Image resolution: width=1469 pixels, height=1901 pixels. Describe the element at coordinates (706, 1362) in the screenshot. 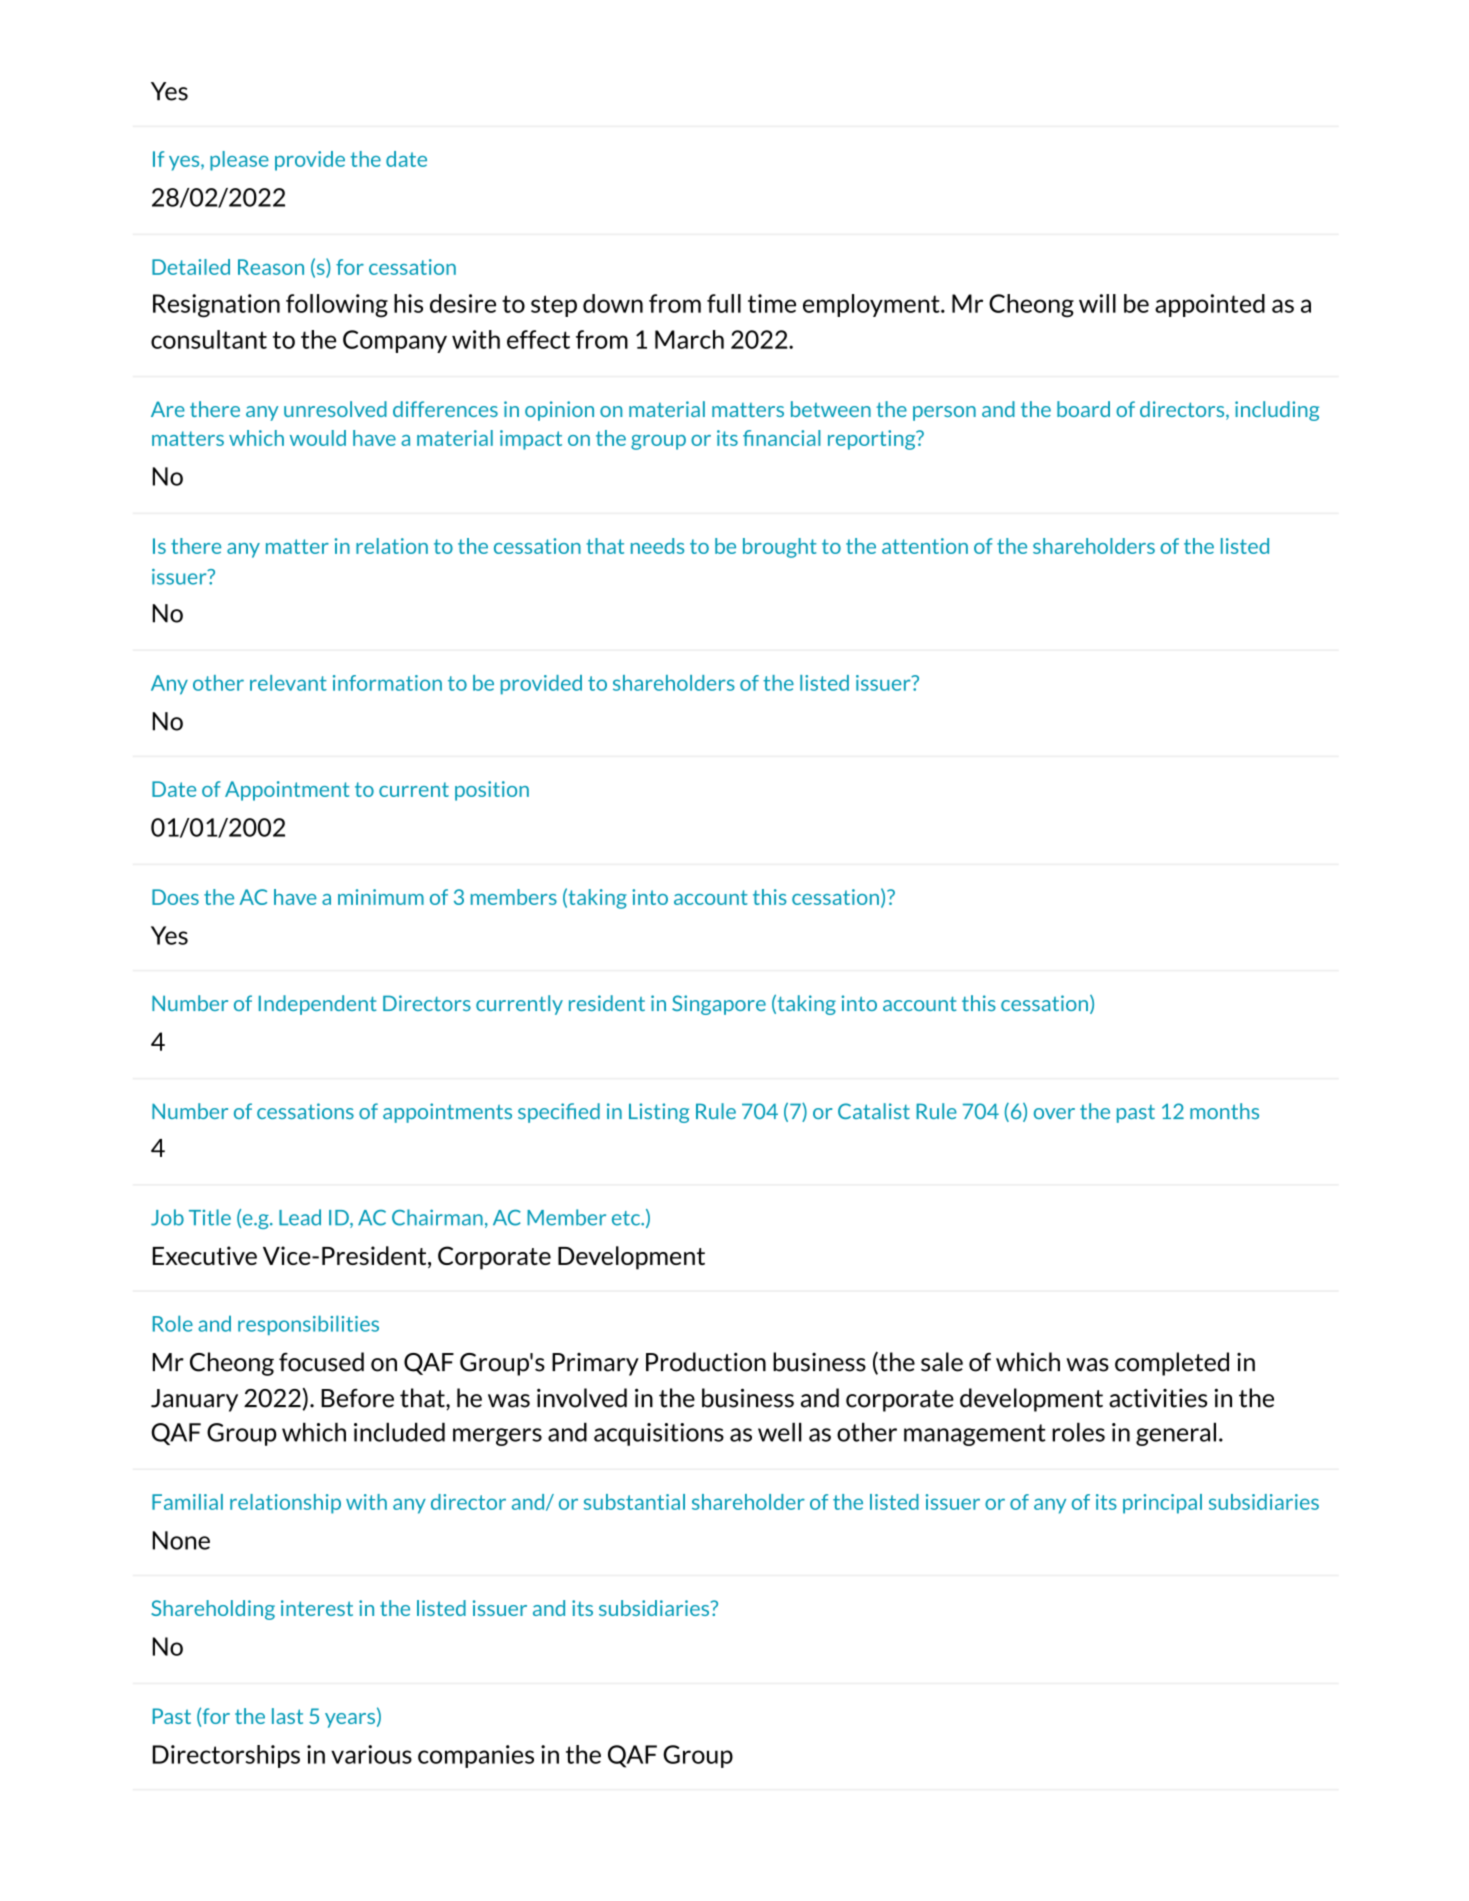

I see `Production` at that location.
